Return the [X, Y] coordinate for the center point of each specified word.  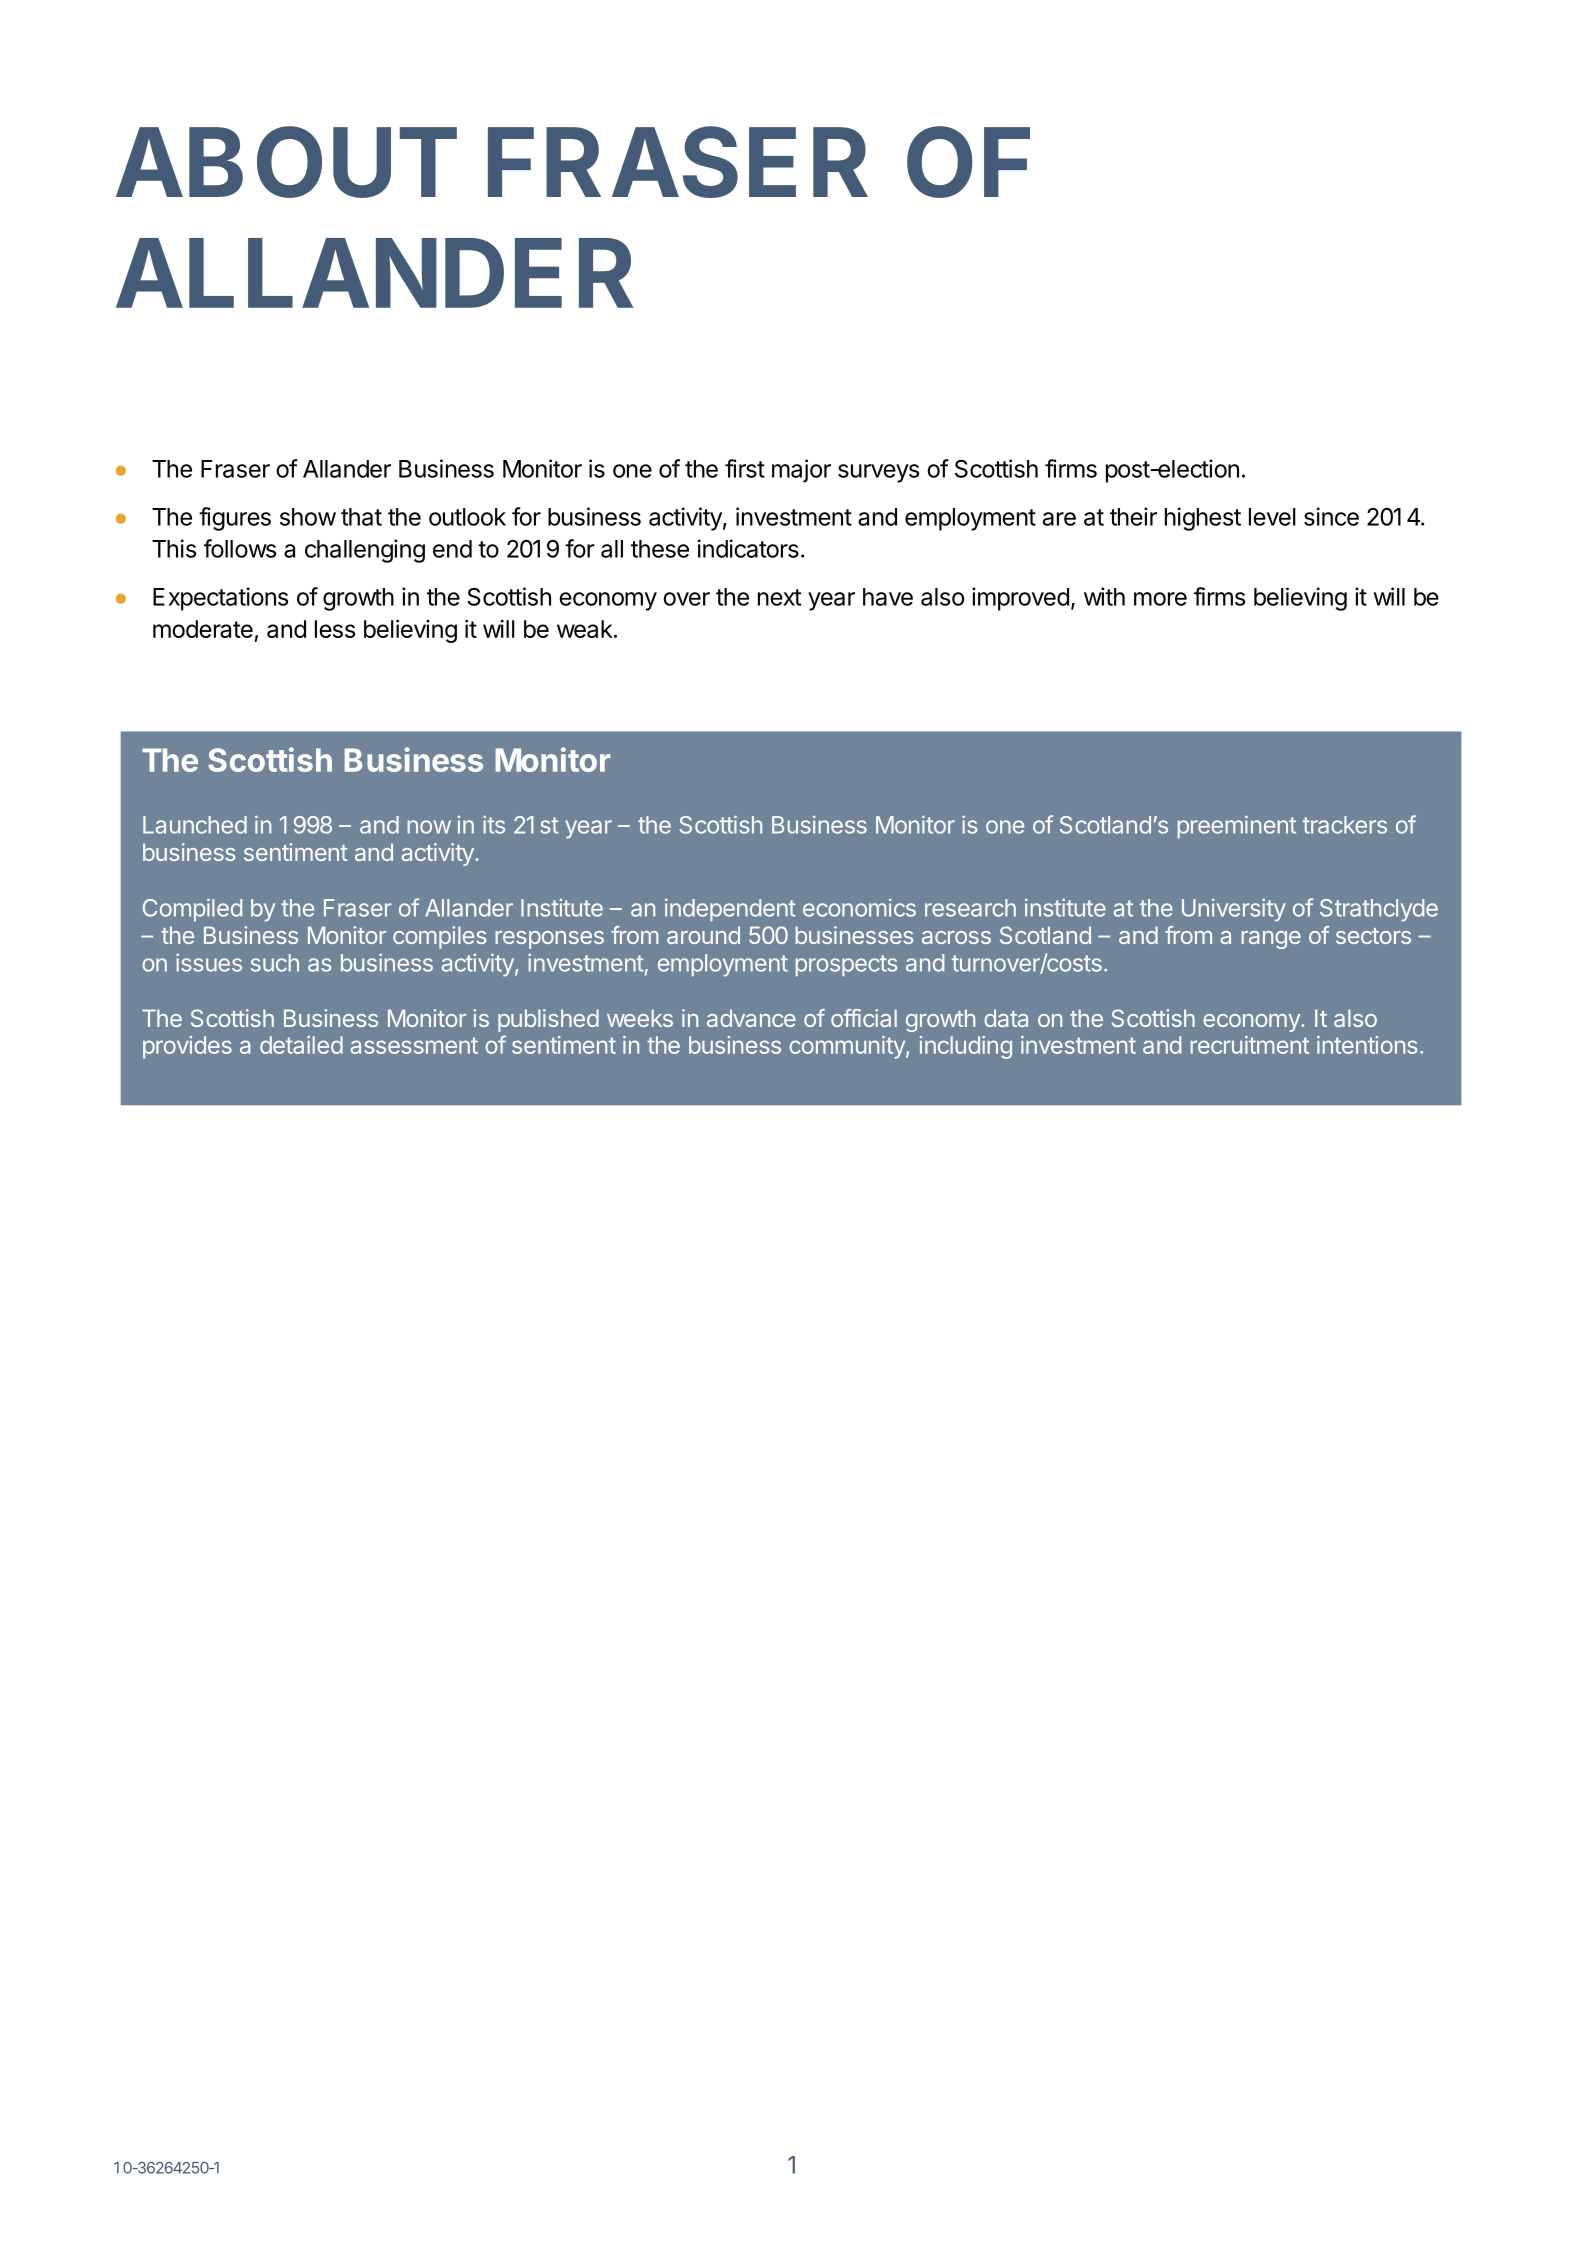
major [801, 471]
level [1272, 517]
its [494, 824]
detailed [301, 1045]
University [1234, 910]
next [779, 597]
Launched [195, 825]
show [308, 517]
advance [751, 1018]
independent [730, 910]
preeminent [1237, 827]
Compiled [192, 910]
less [335, 629]
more [1160, 599]
